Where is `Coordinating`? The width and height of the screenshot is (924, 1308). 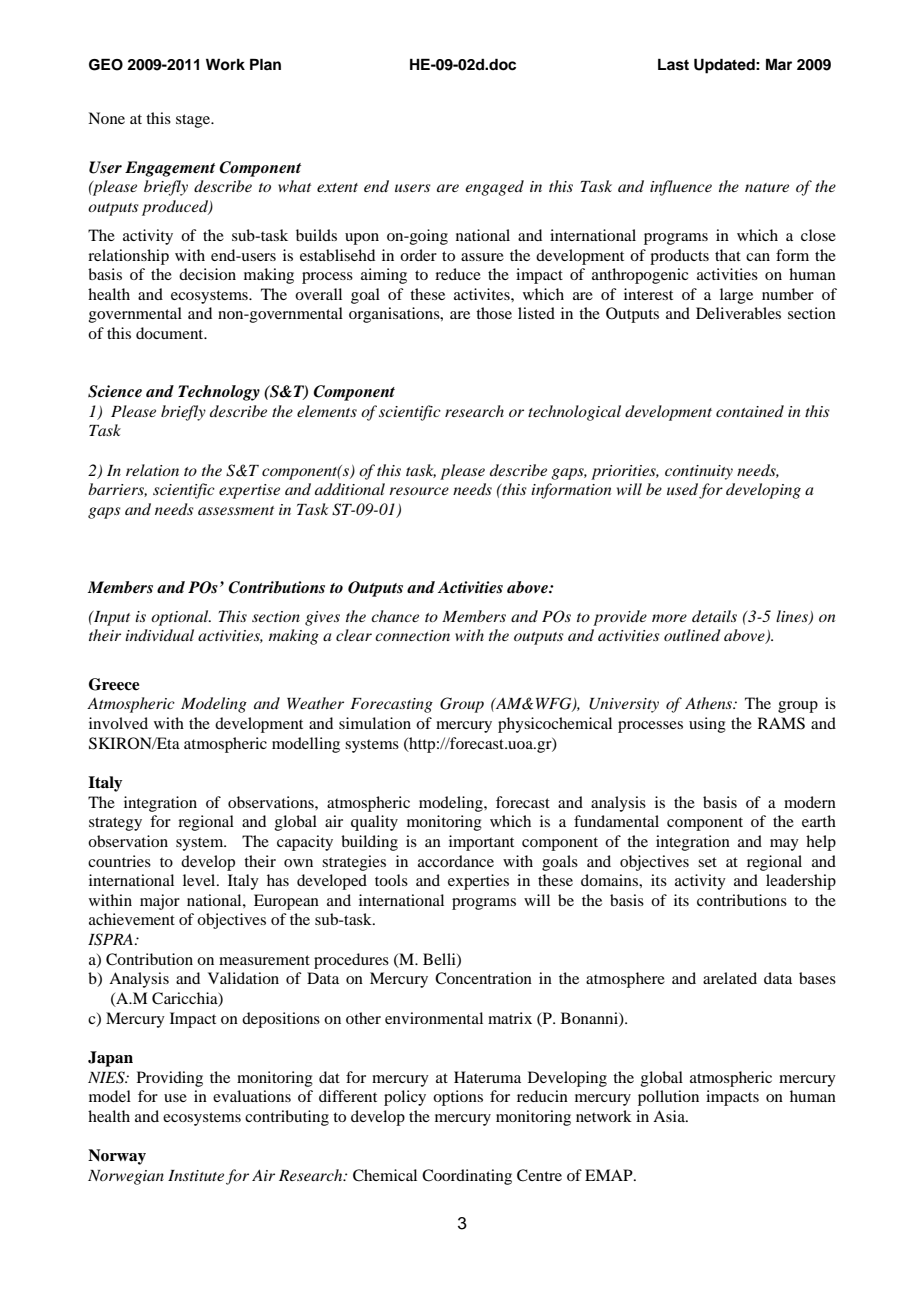
Coordinating is located at coordinates (467, 1177).
